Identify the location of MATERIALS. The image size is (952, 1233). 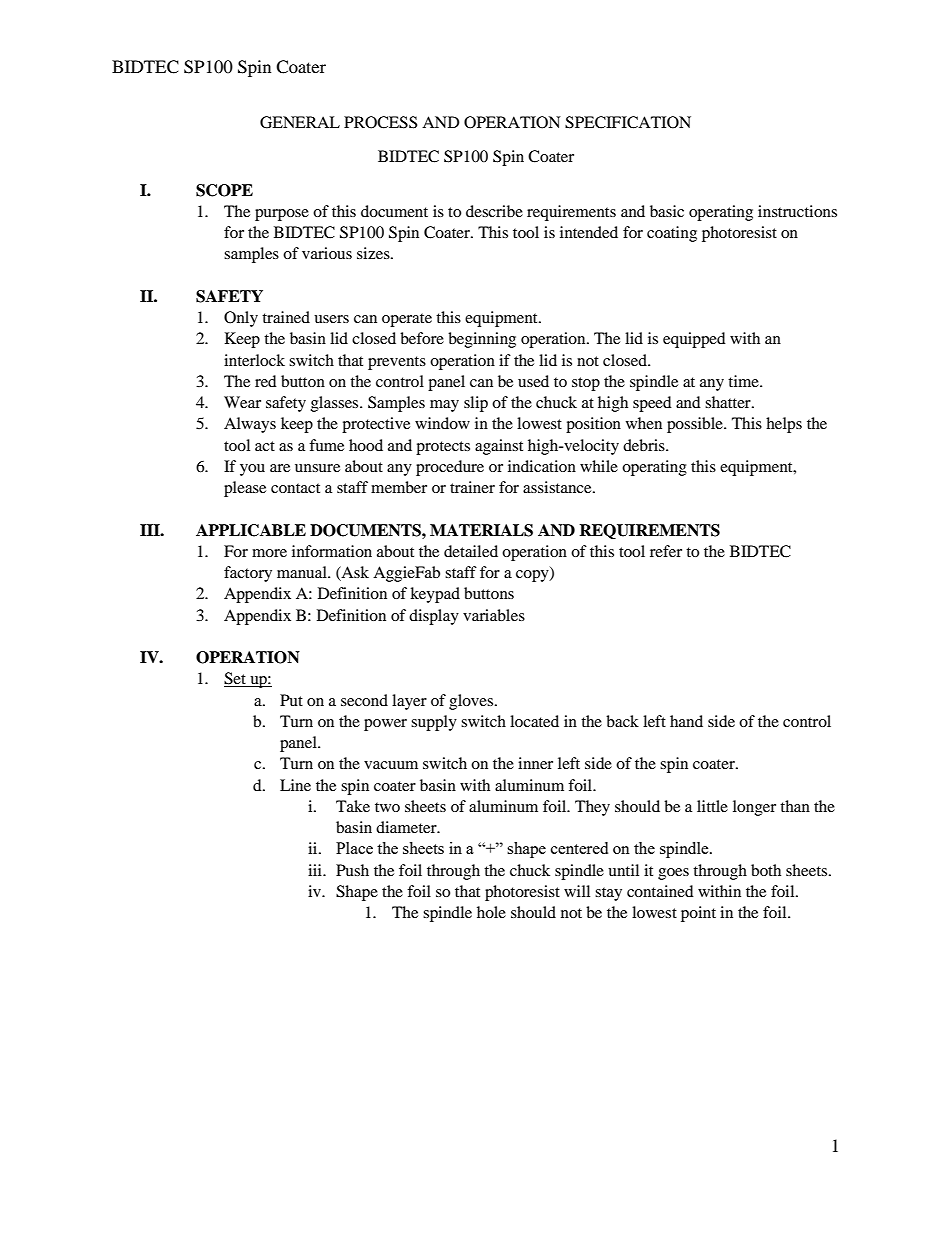
(481, 530).
